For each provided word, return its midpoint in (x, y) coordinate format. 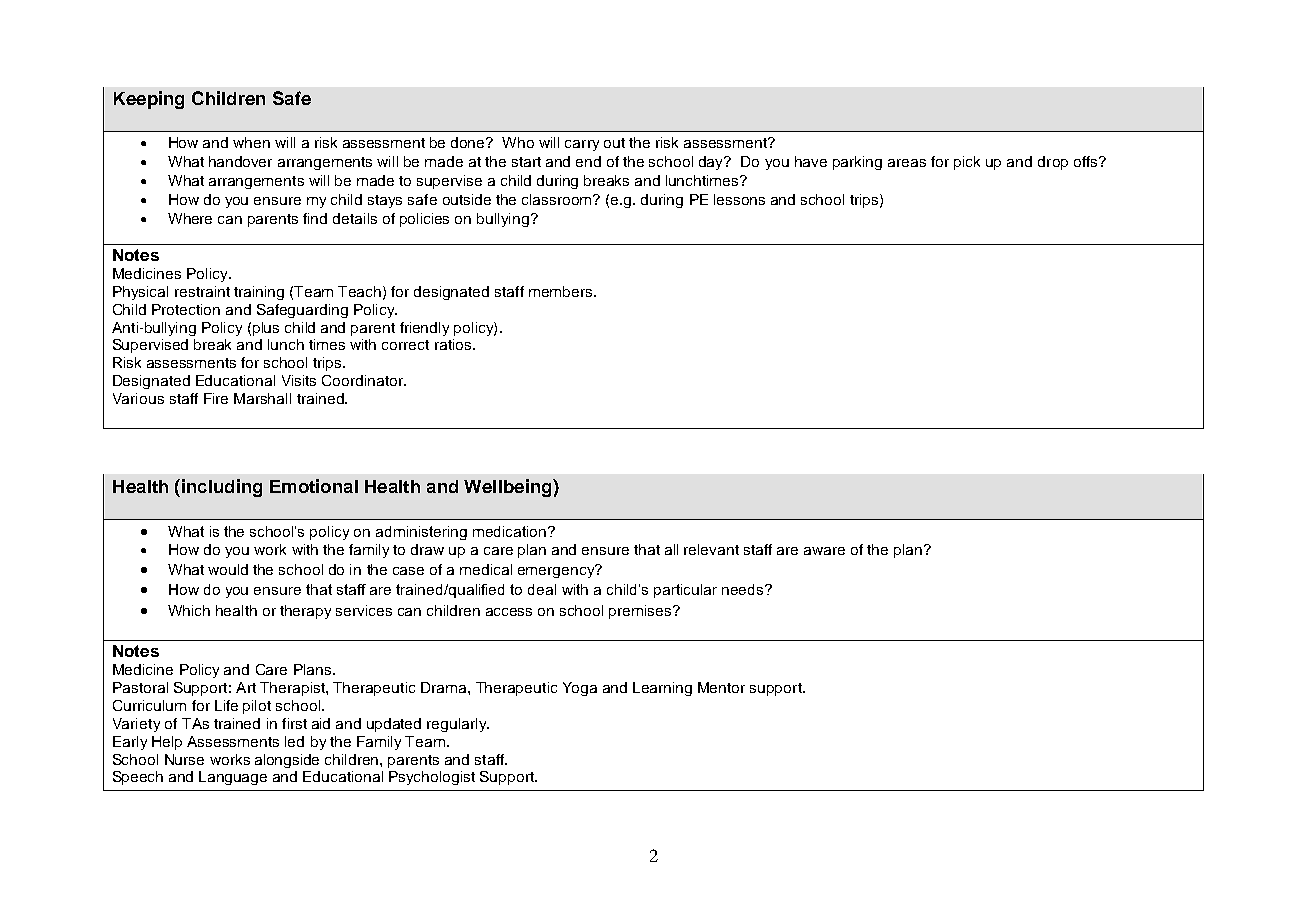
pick (967, 163)
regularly (458, 725)
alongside (287, 761)
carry (582, 145)
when (251, 142)
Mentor (721, 687)
